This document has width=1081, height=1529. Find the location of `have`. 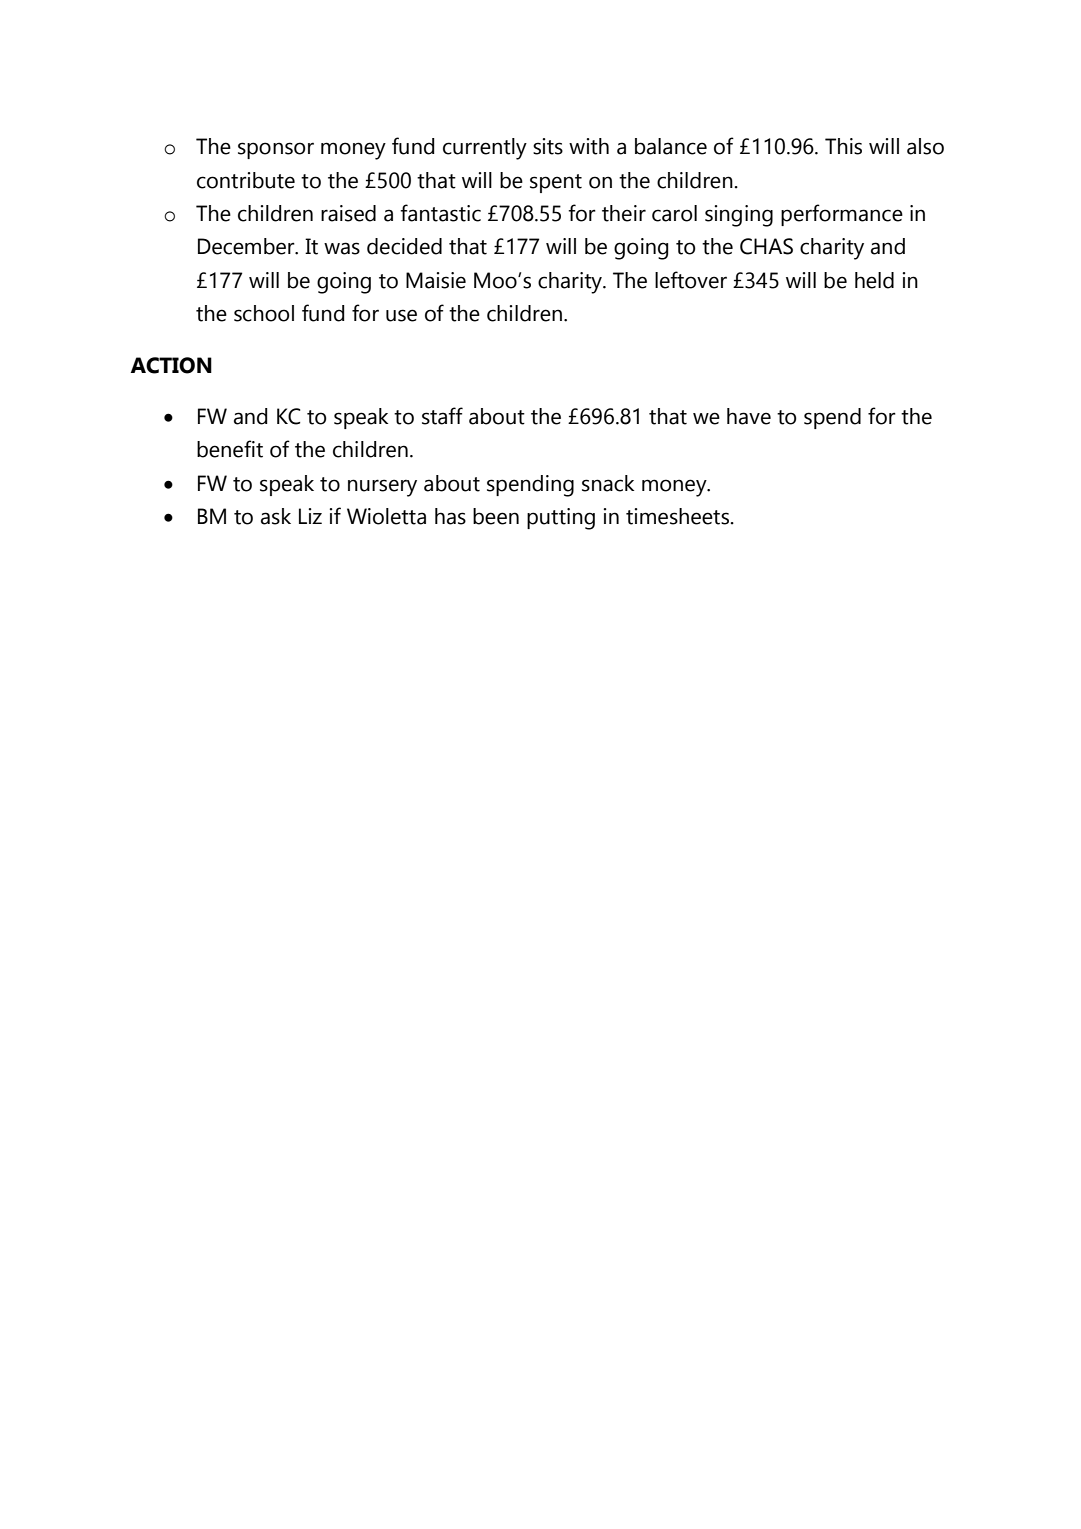

have is located at coordinates (749, 416).
